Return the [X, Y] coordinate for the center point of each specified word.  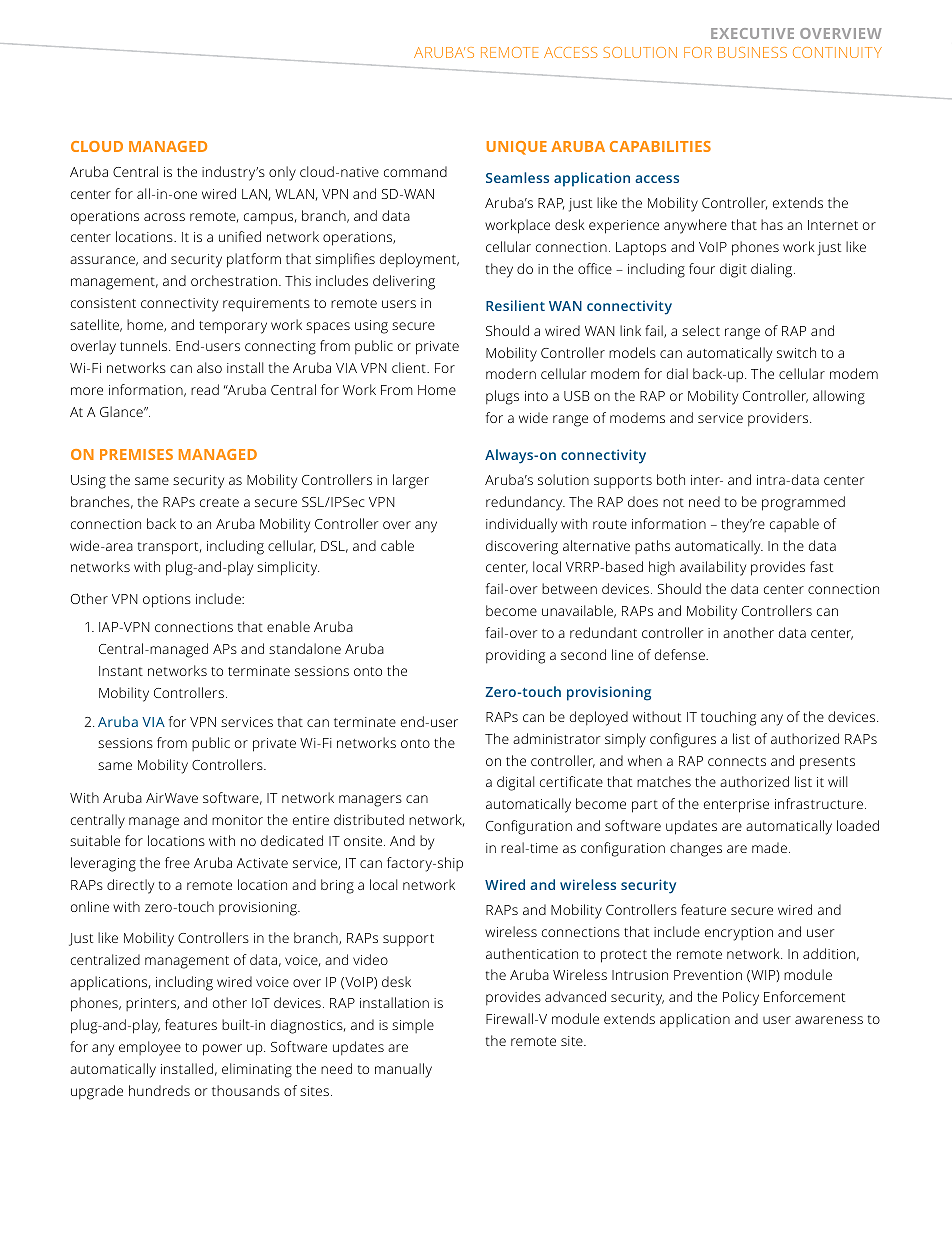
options [167, 601]
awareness [829, 1020]
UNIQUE [517, 148]
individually [521, 525]
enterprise [736, 806]
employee [150, 1048]
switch [796, 352]
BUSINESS [752, 52]
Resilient [515, 305]
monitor [237, 820]
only [282, 173]
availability [713, 568]
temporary [233, 327]
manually [403, 1070]
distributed [369, 819]
